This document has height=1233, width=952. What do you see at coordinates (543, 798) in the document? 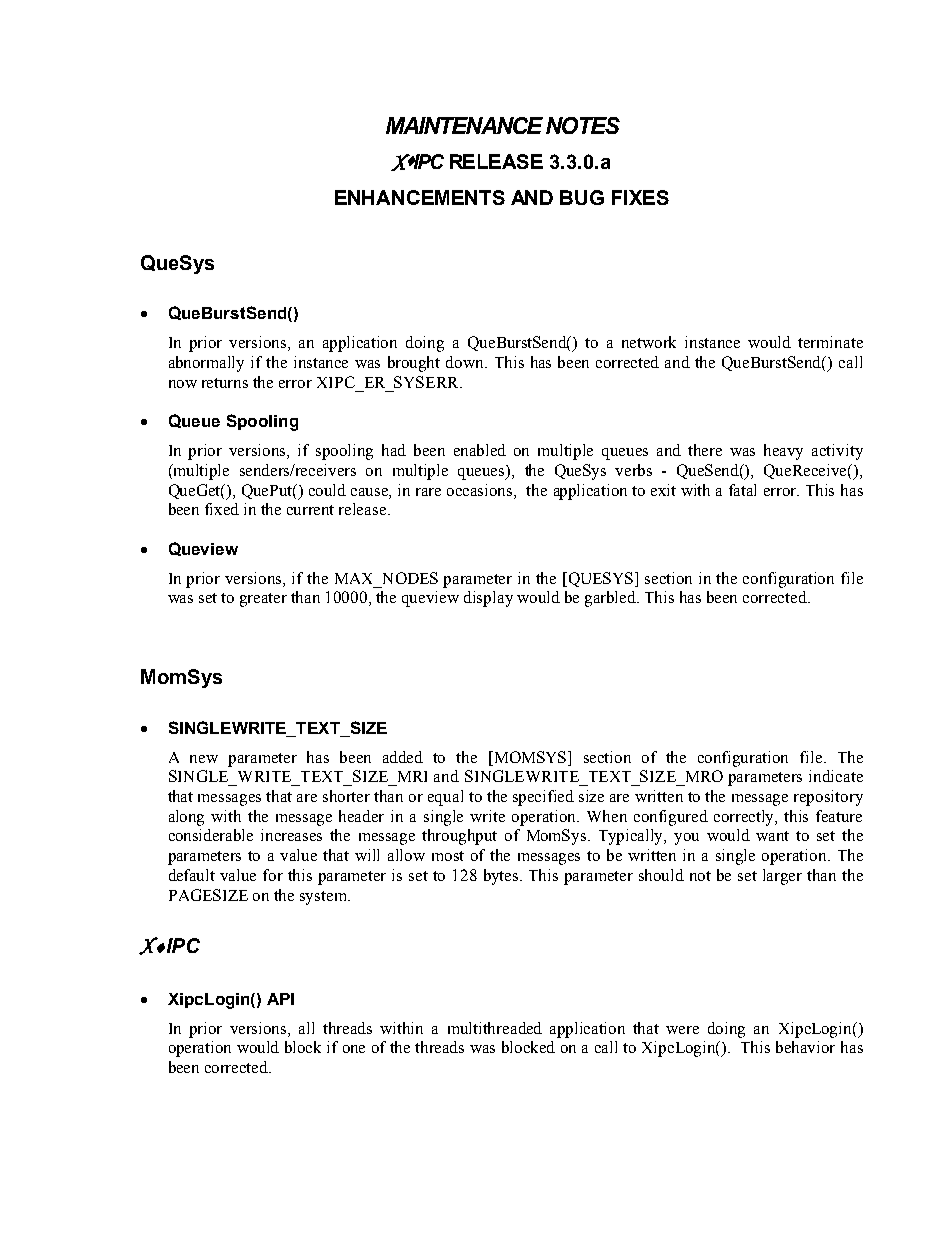
I see `specified` at bounding box center [543, 798].
